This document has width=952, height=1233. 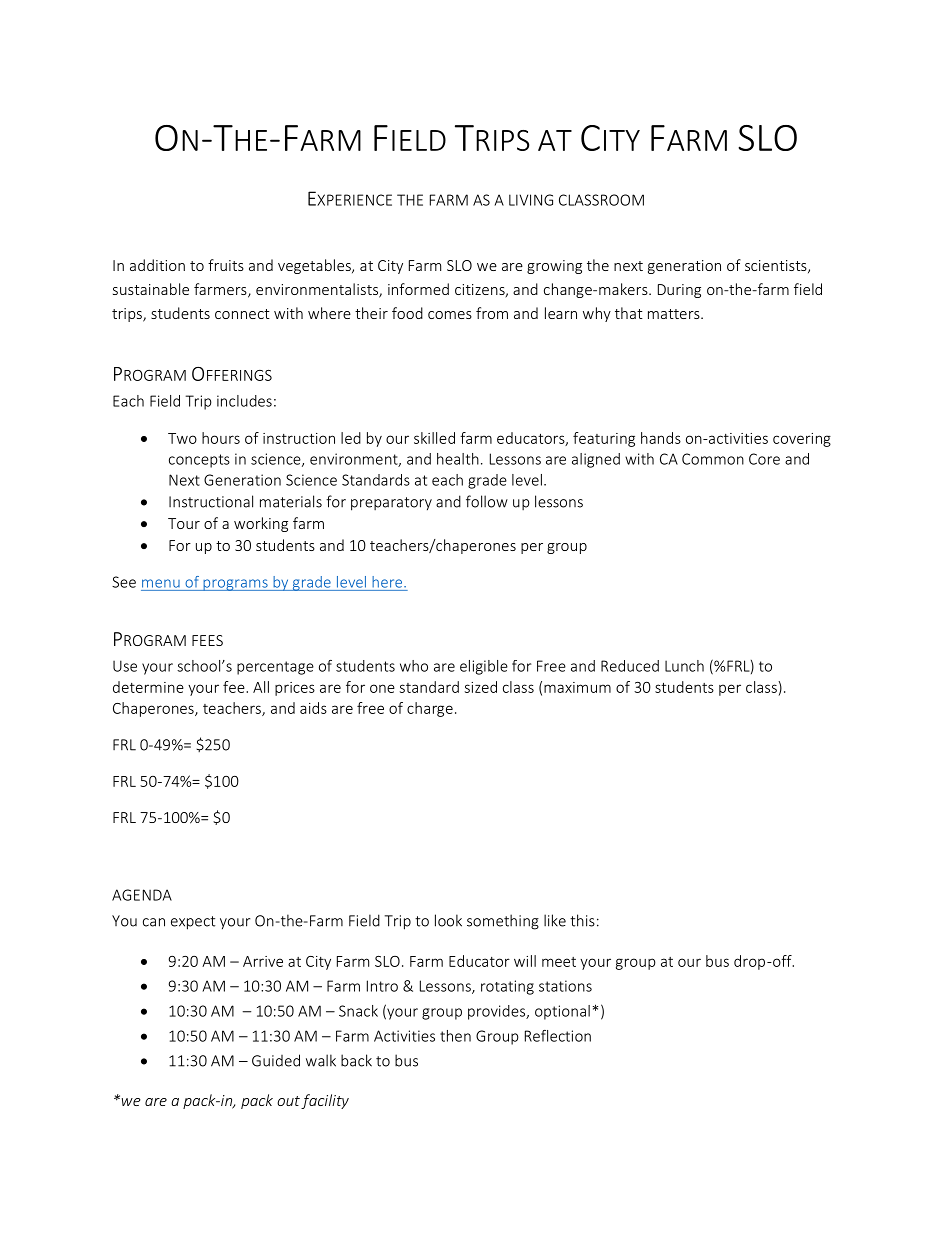 What do you see at coordinates (207, 640) in the document?
I see `FEES` at bounding box center [207, 640].
